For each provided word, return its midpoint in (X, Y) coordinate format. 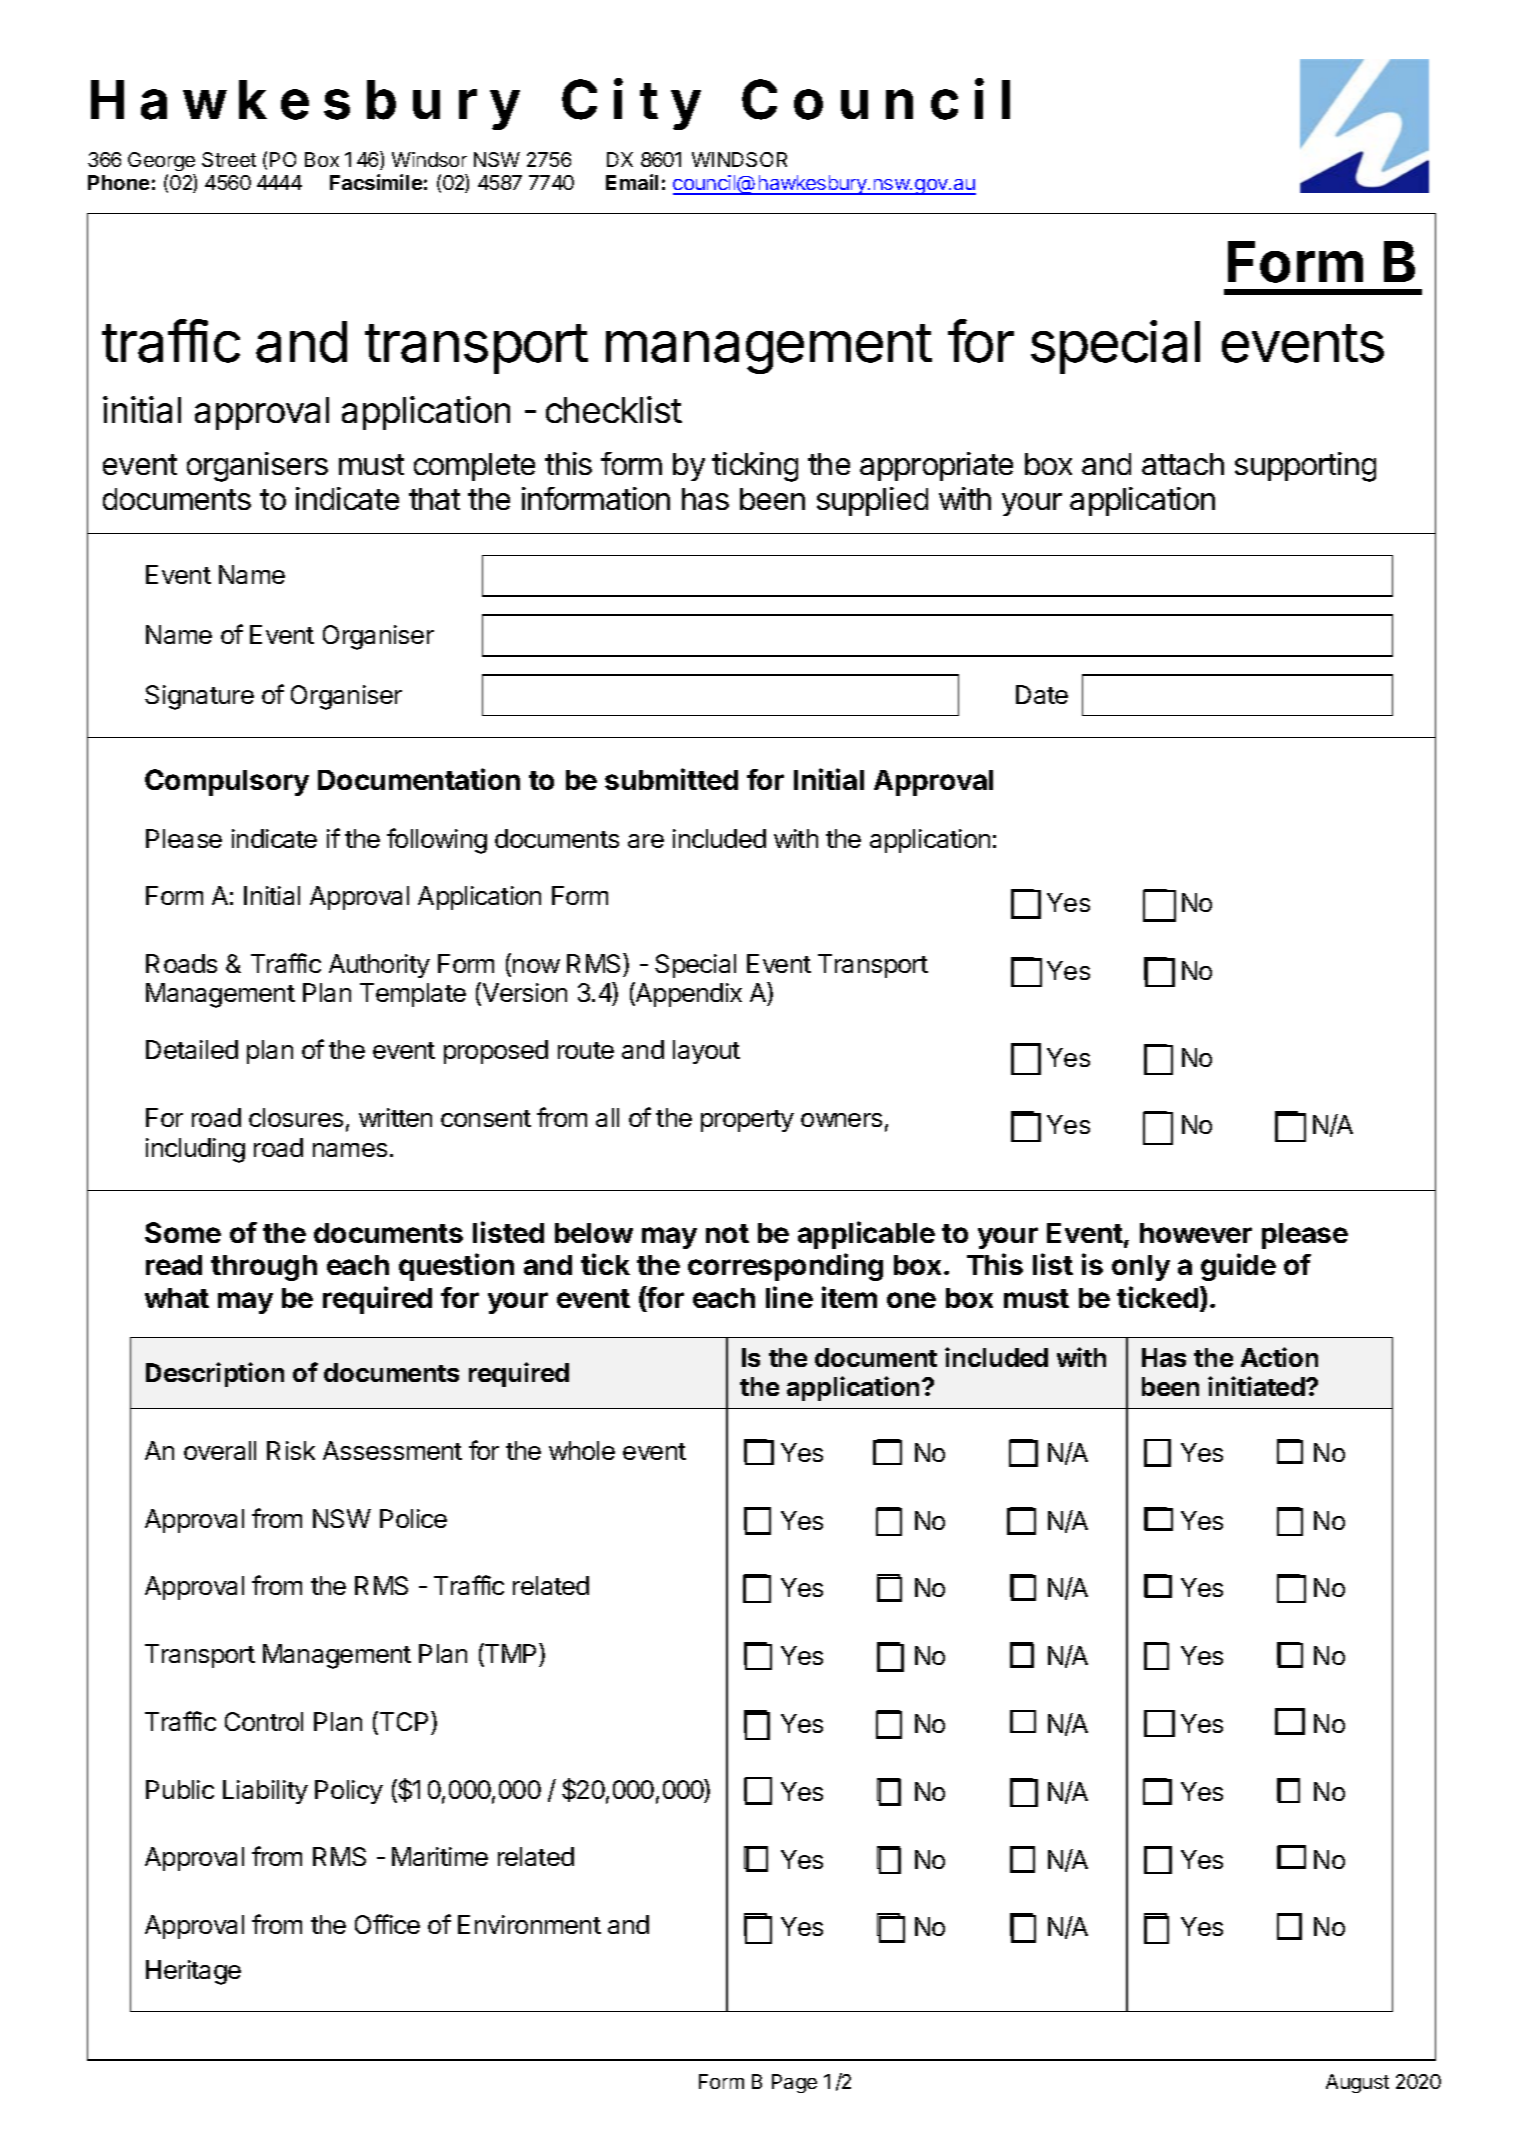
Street (229, 159)
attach (1183, 464)
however (1196, 1233)
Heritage (193, 1972)
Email (632, 182)
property (747, 1121)
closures (296, 1117)
